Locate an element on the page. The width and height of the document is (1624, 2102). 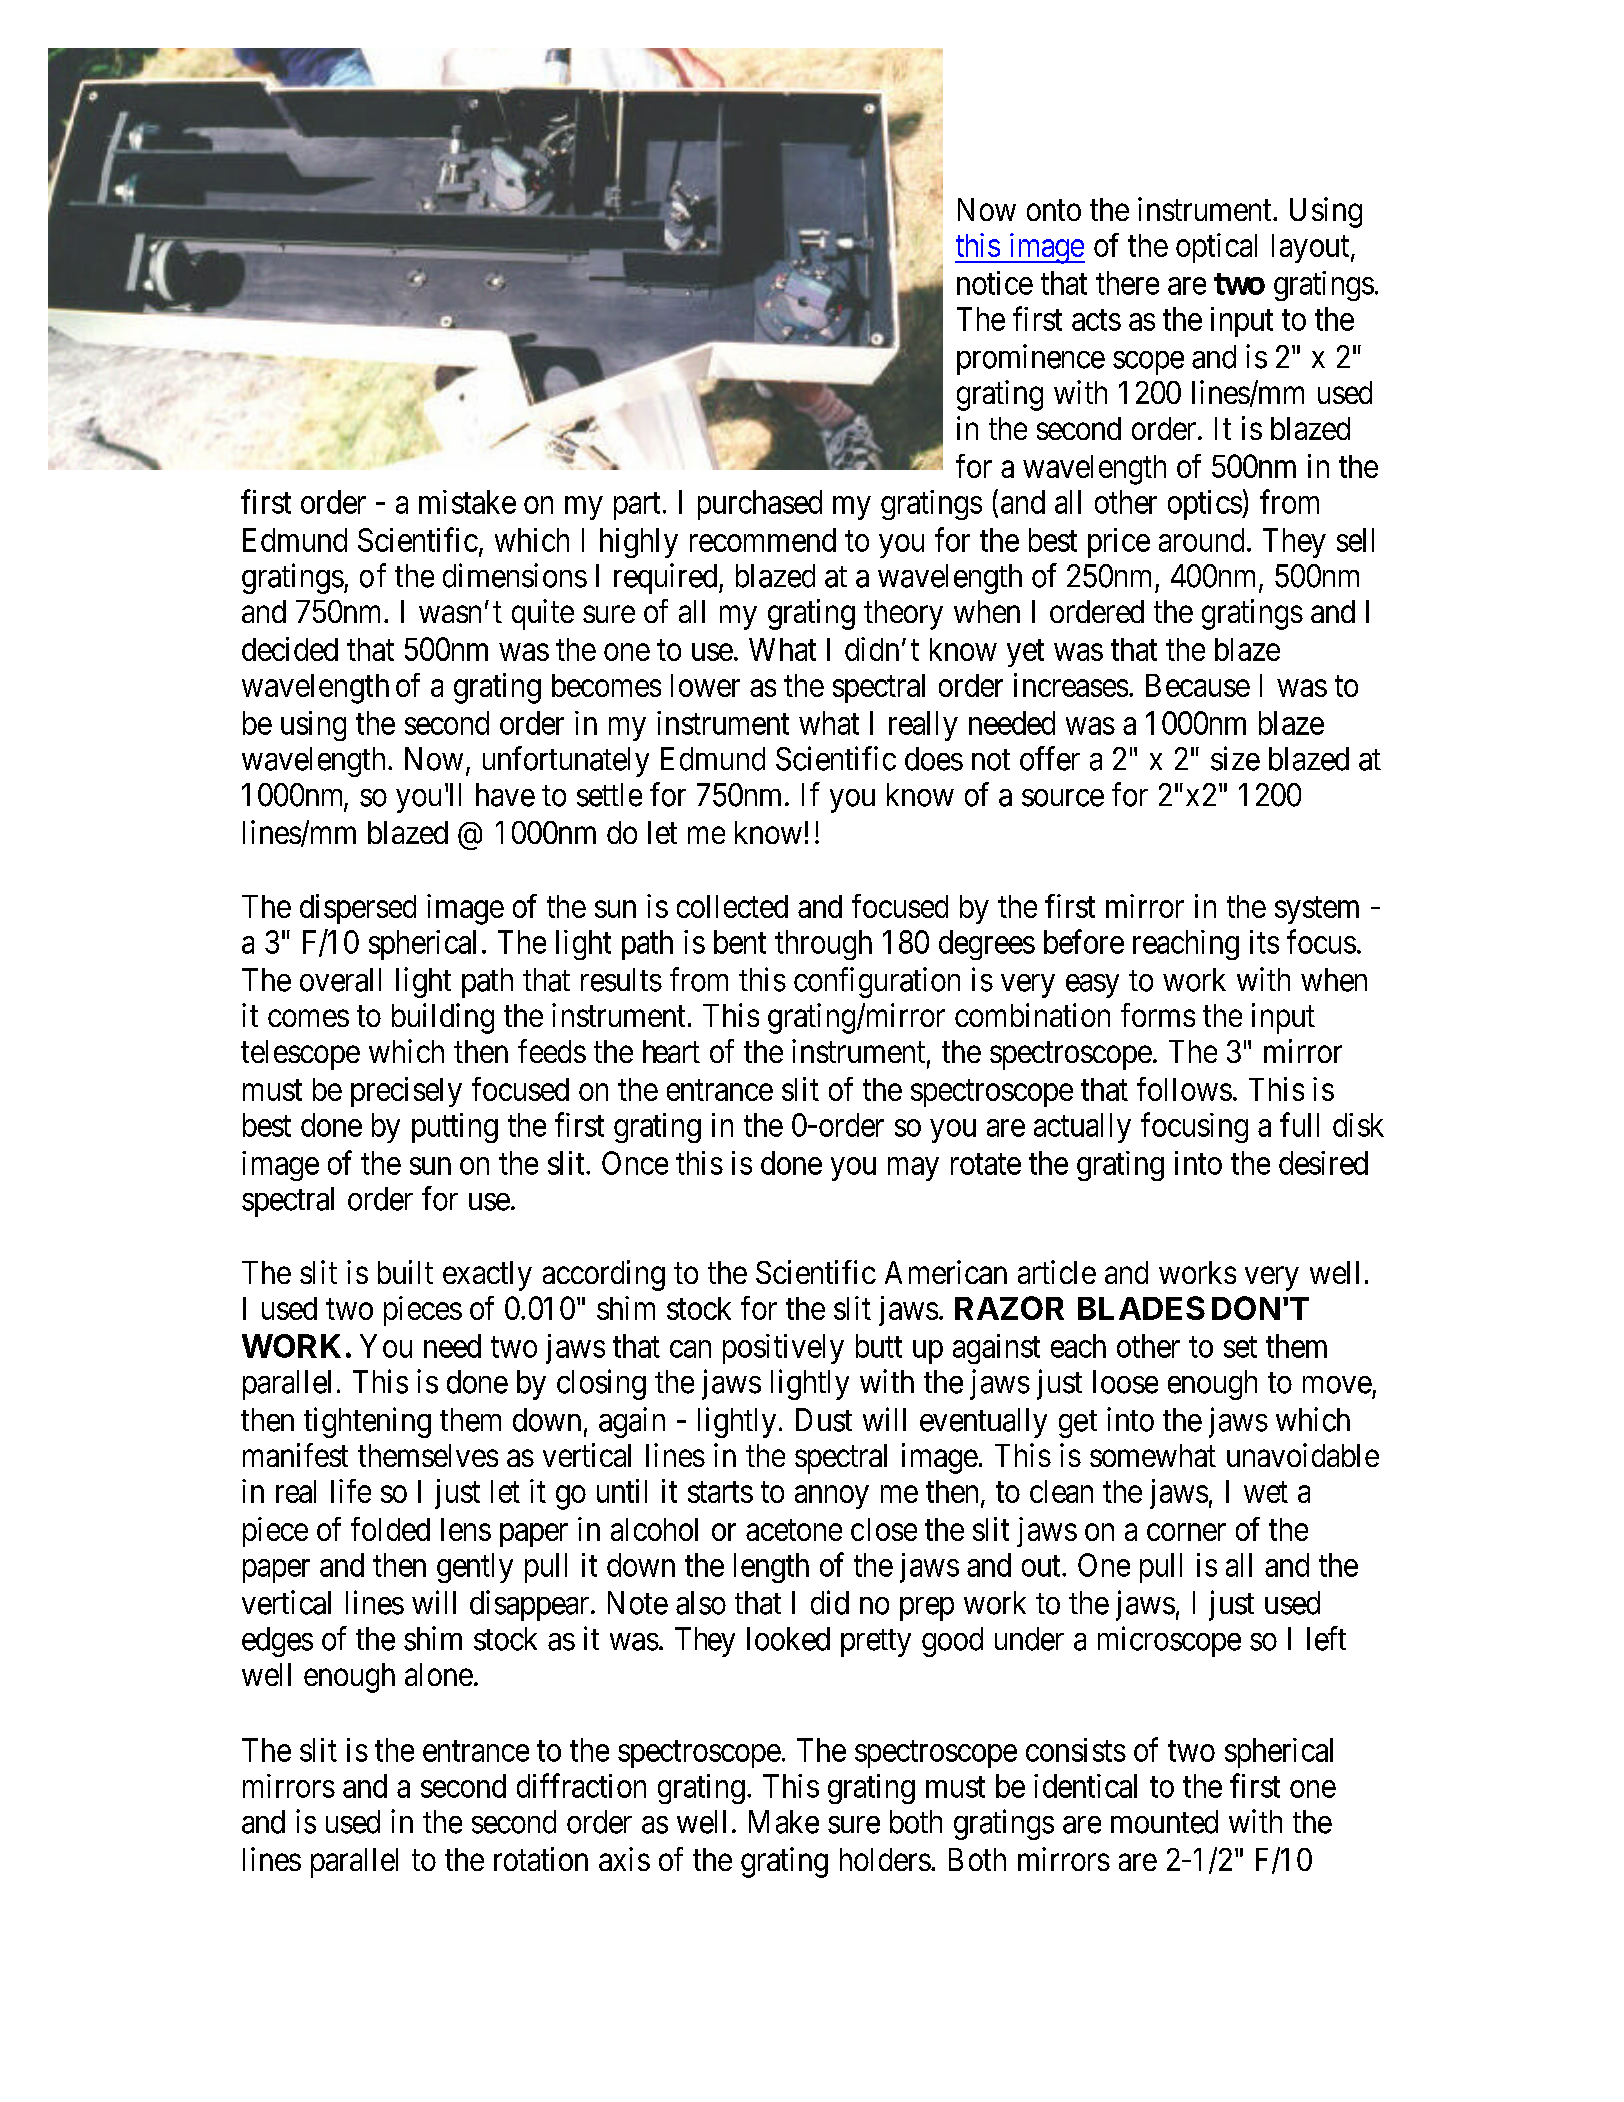
does is located at coordinates (934, 759).
